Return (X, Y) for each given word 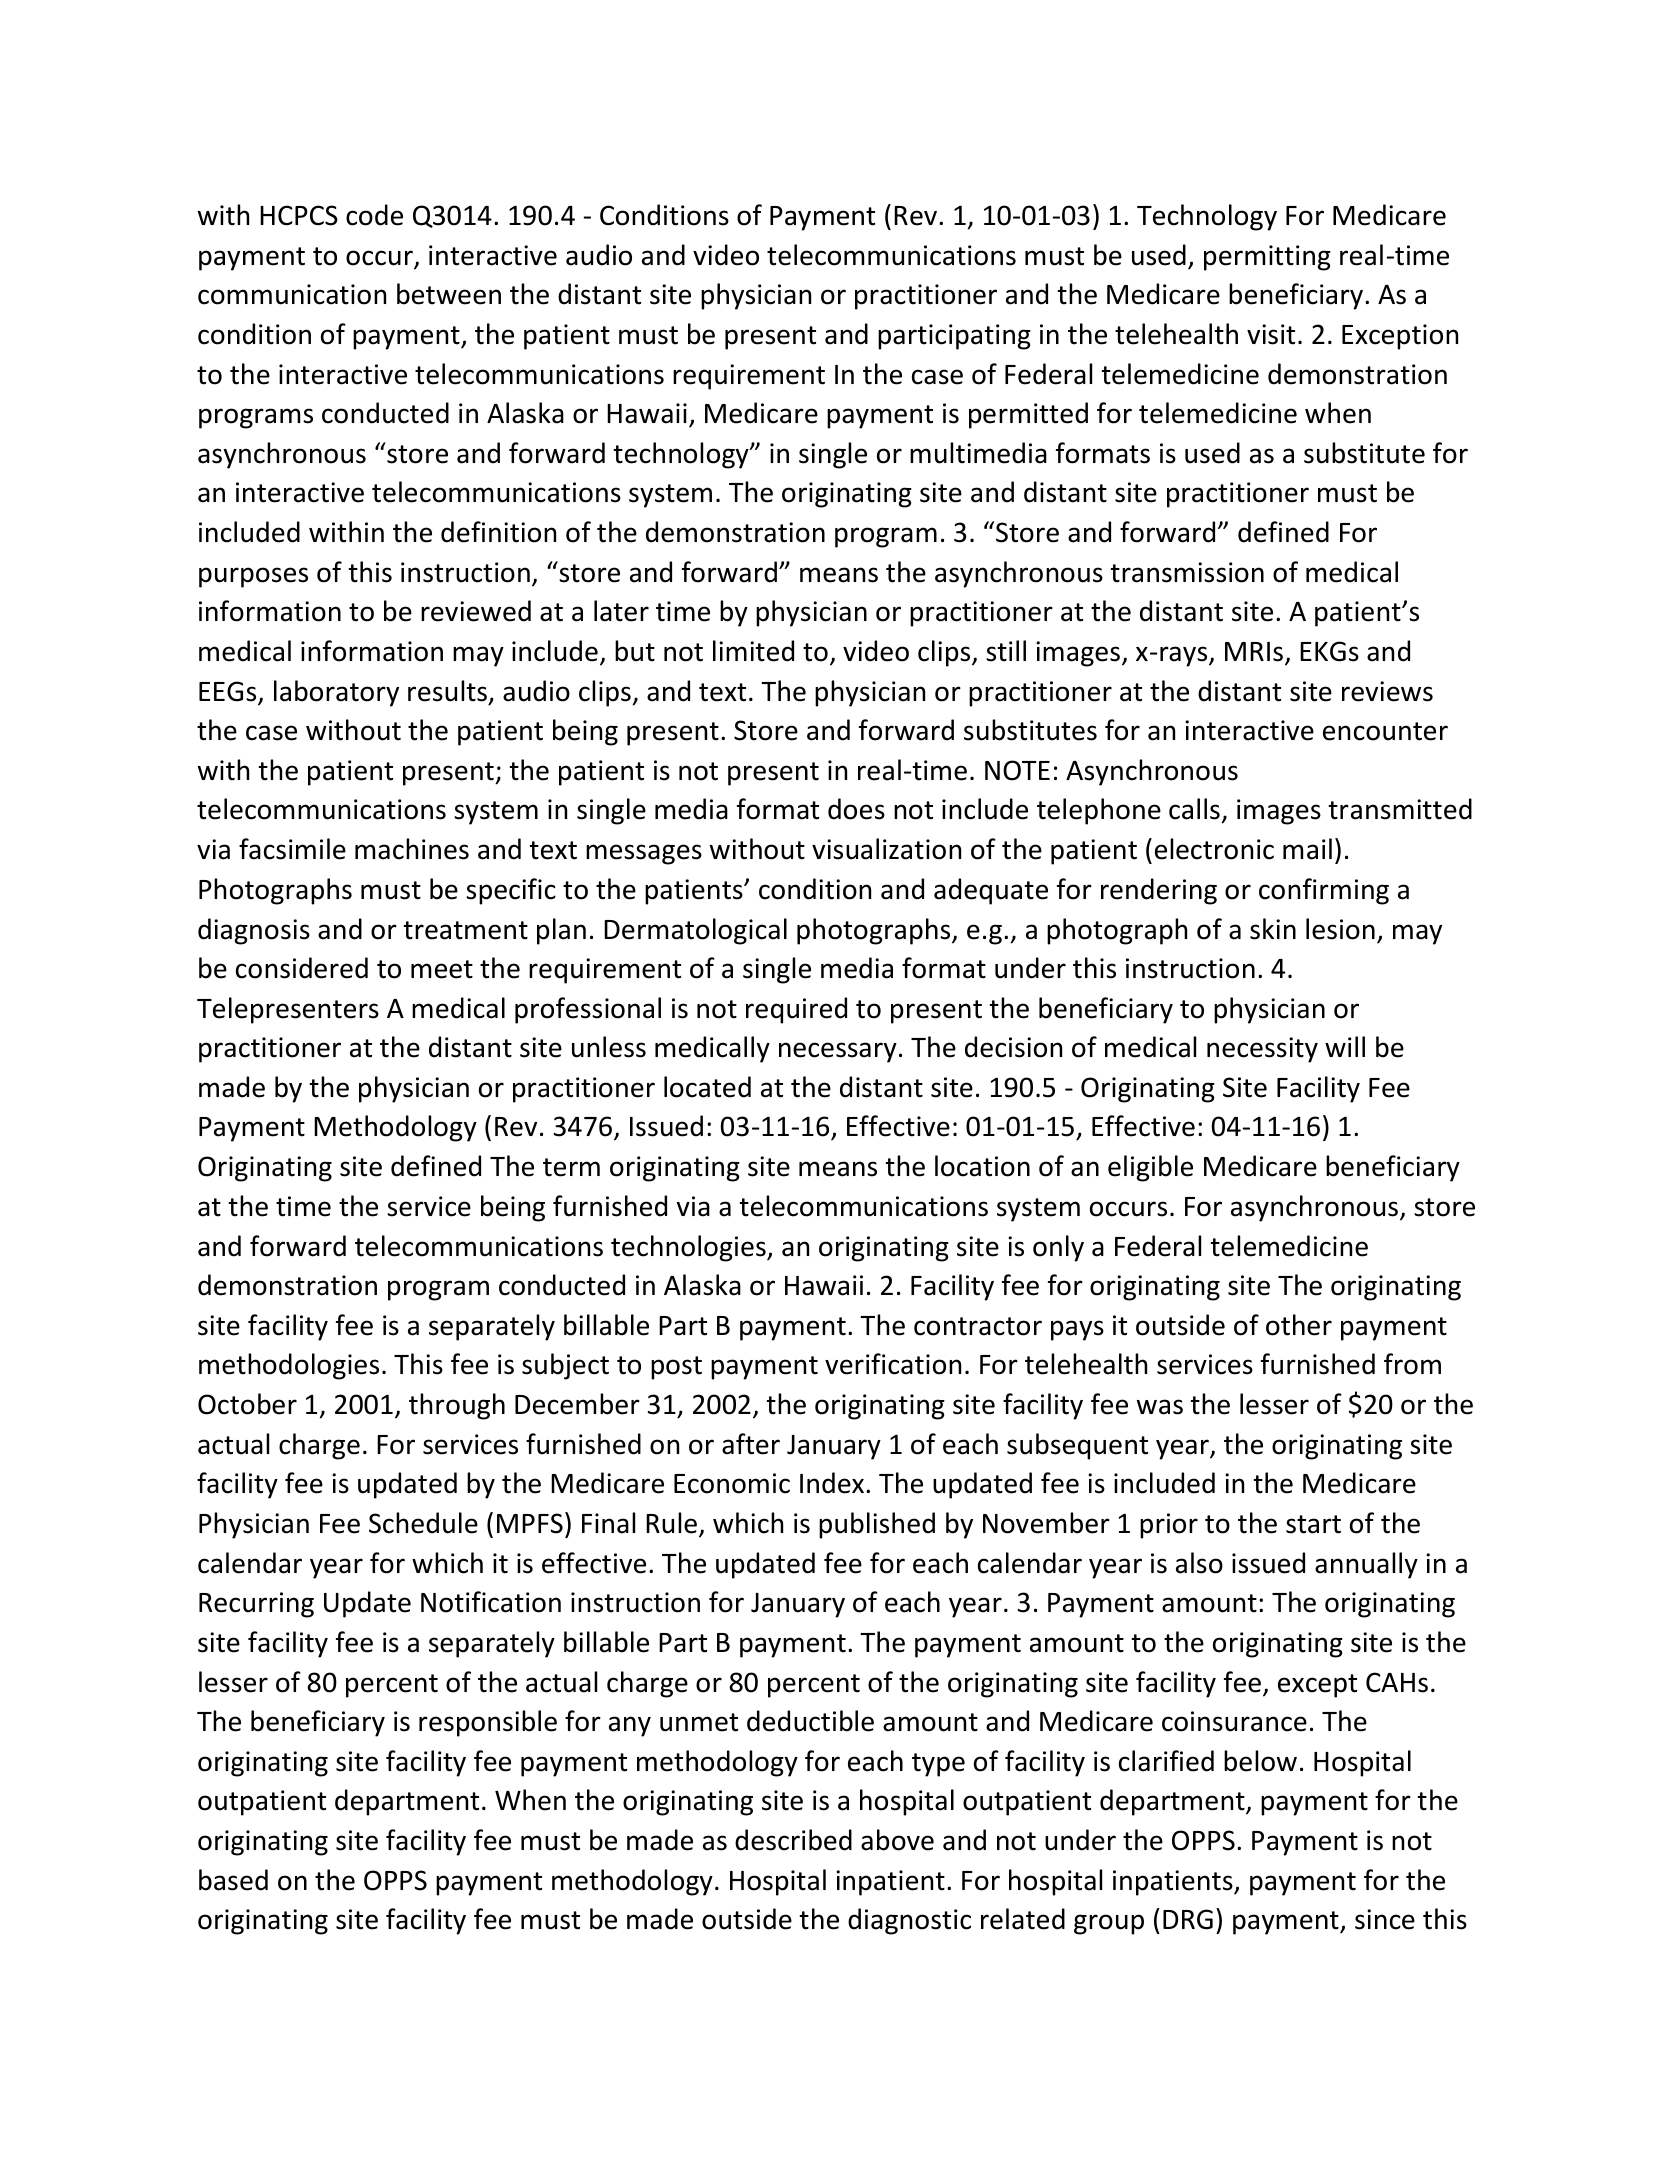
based (233, 1880)
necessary (838, 1052)
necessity (1262, 1050)
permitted (1028, 415)
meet (442, 969)
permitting (1267, 258)
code (374, 215)
